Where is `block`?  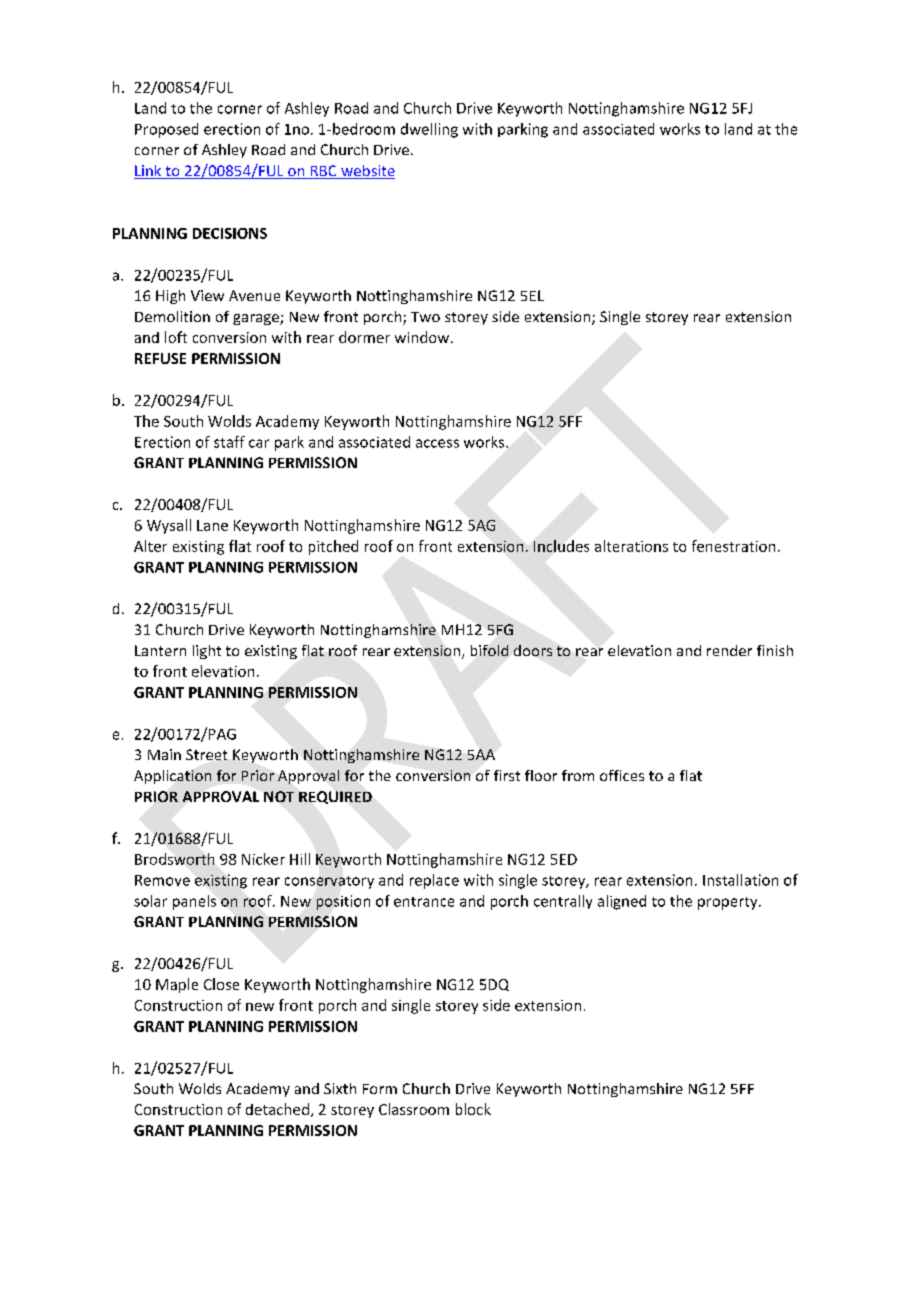 block is located at coordinates (473, 1109).
